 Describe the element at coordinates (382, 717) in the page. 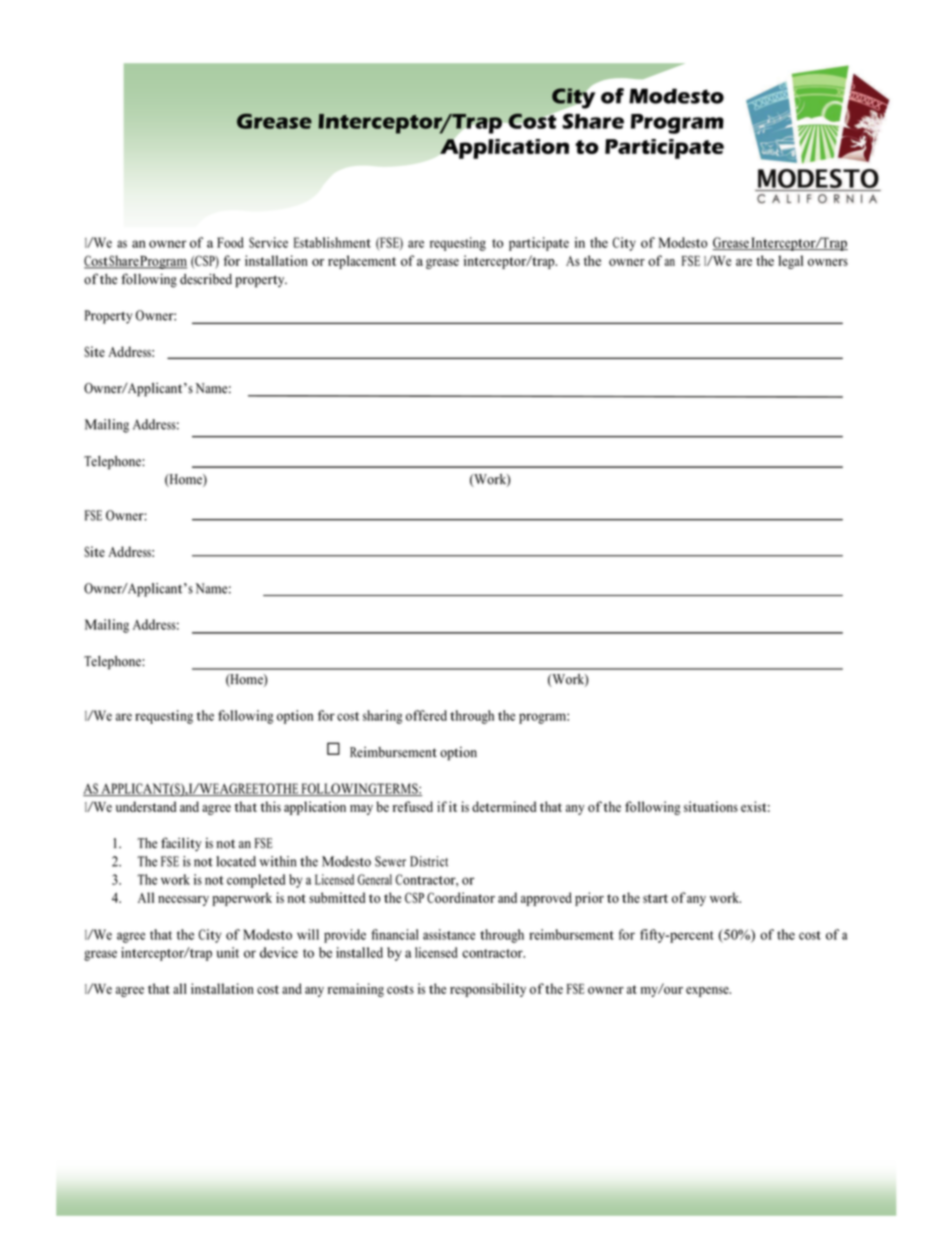

I see `sharing` at that location.
